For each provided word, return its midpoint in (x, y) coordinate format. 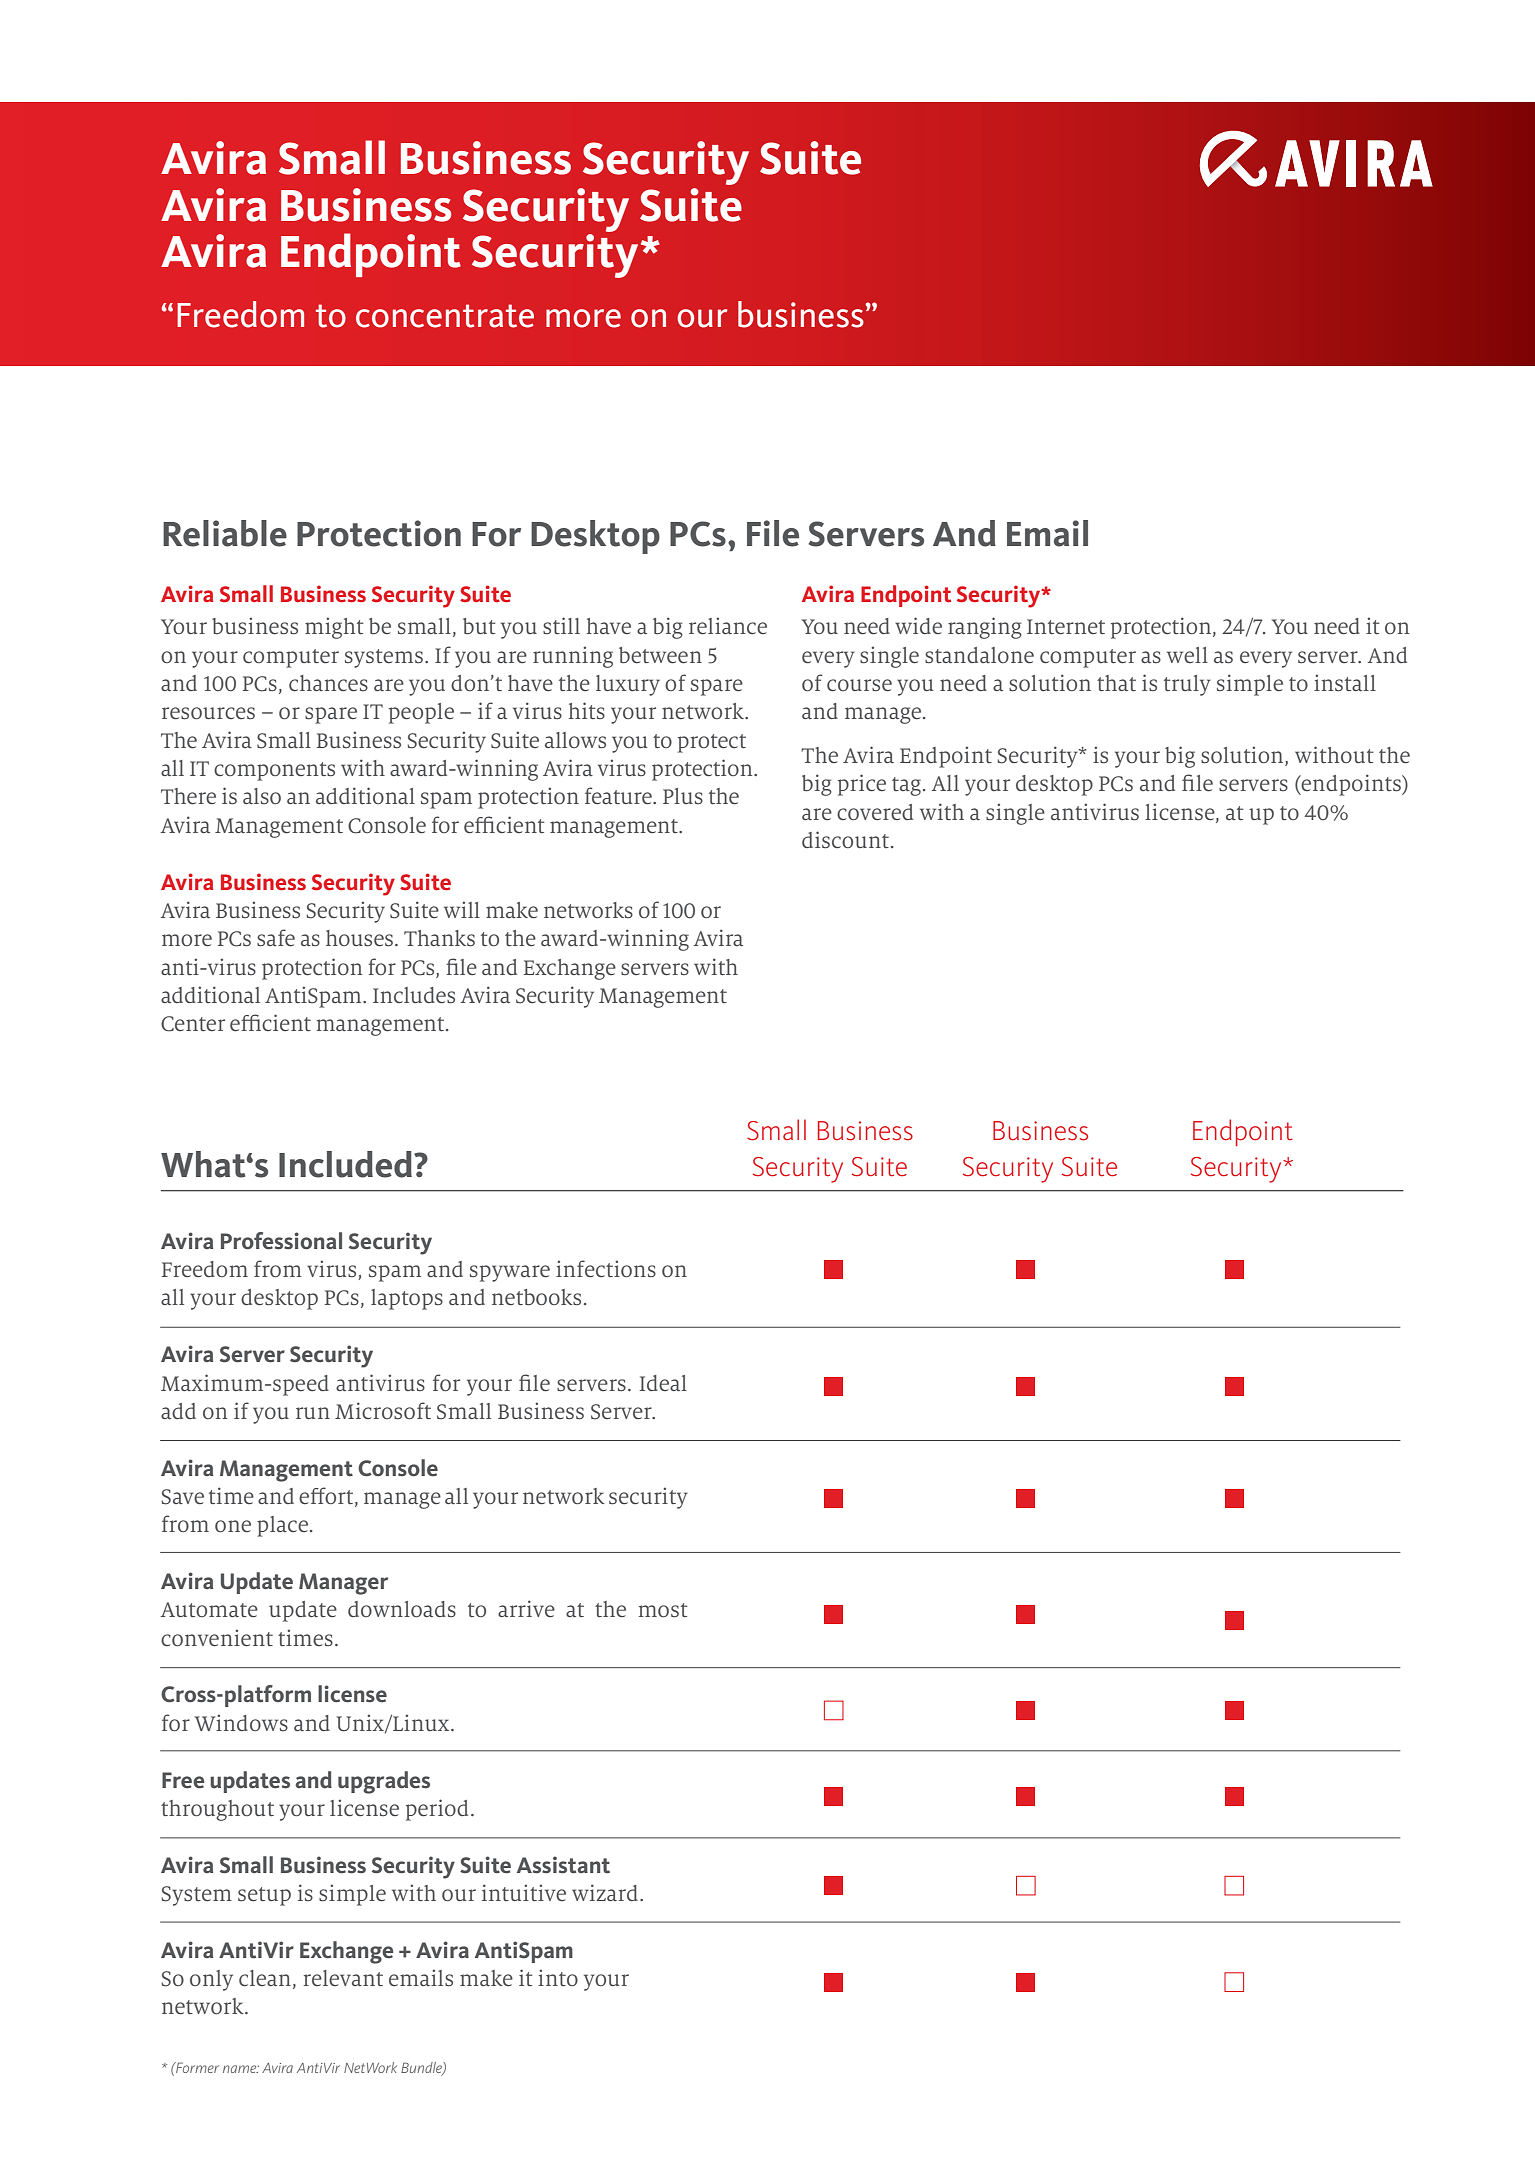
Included (345, 1164)
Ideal (663, 1383)
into (558, 1977)
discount (845, 840)
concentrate (445, 316)
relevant (343, 1978)
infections (606, 1268)
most (663, 1610)
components (274, 771)
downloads (402, 1609)
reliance (728, 625)
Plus (683, 796)
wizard (605, 1892)
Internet (1066, 626)
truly (1187, 685)
